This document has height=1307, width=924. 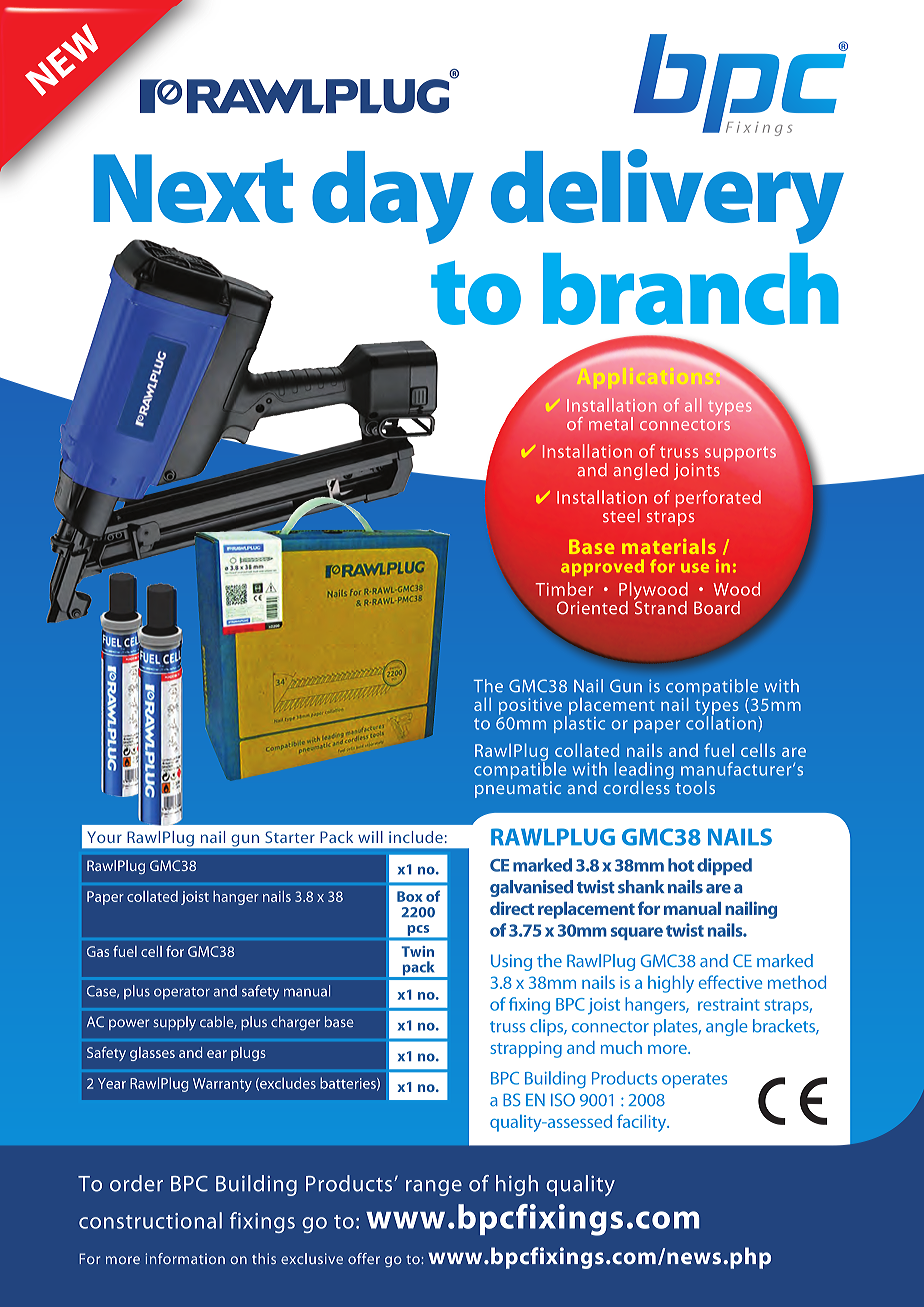 What do you see at coordinates (697, 471) in the document?
I see `joints` at bounding box center [697, 471].
